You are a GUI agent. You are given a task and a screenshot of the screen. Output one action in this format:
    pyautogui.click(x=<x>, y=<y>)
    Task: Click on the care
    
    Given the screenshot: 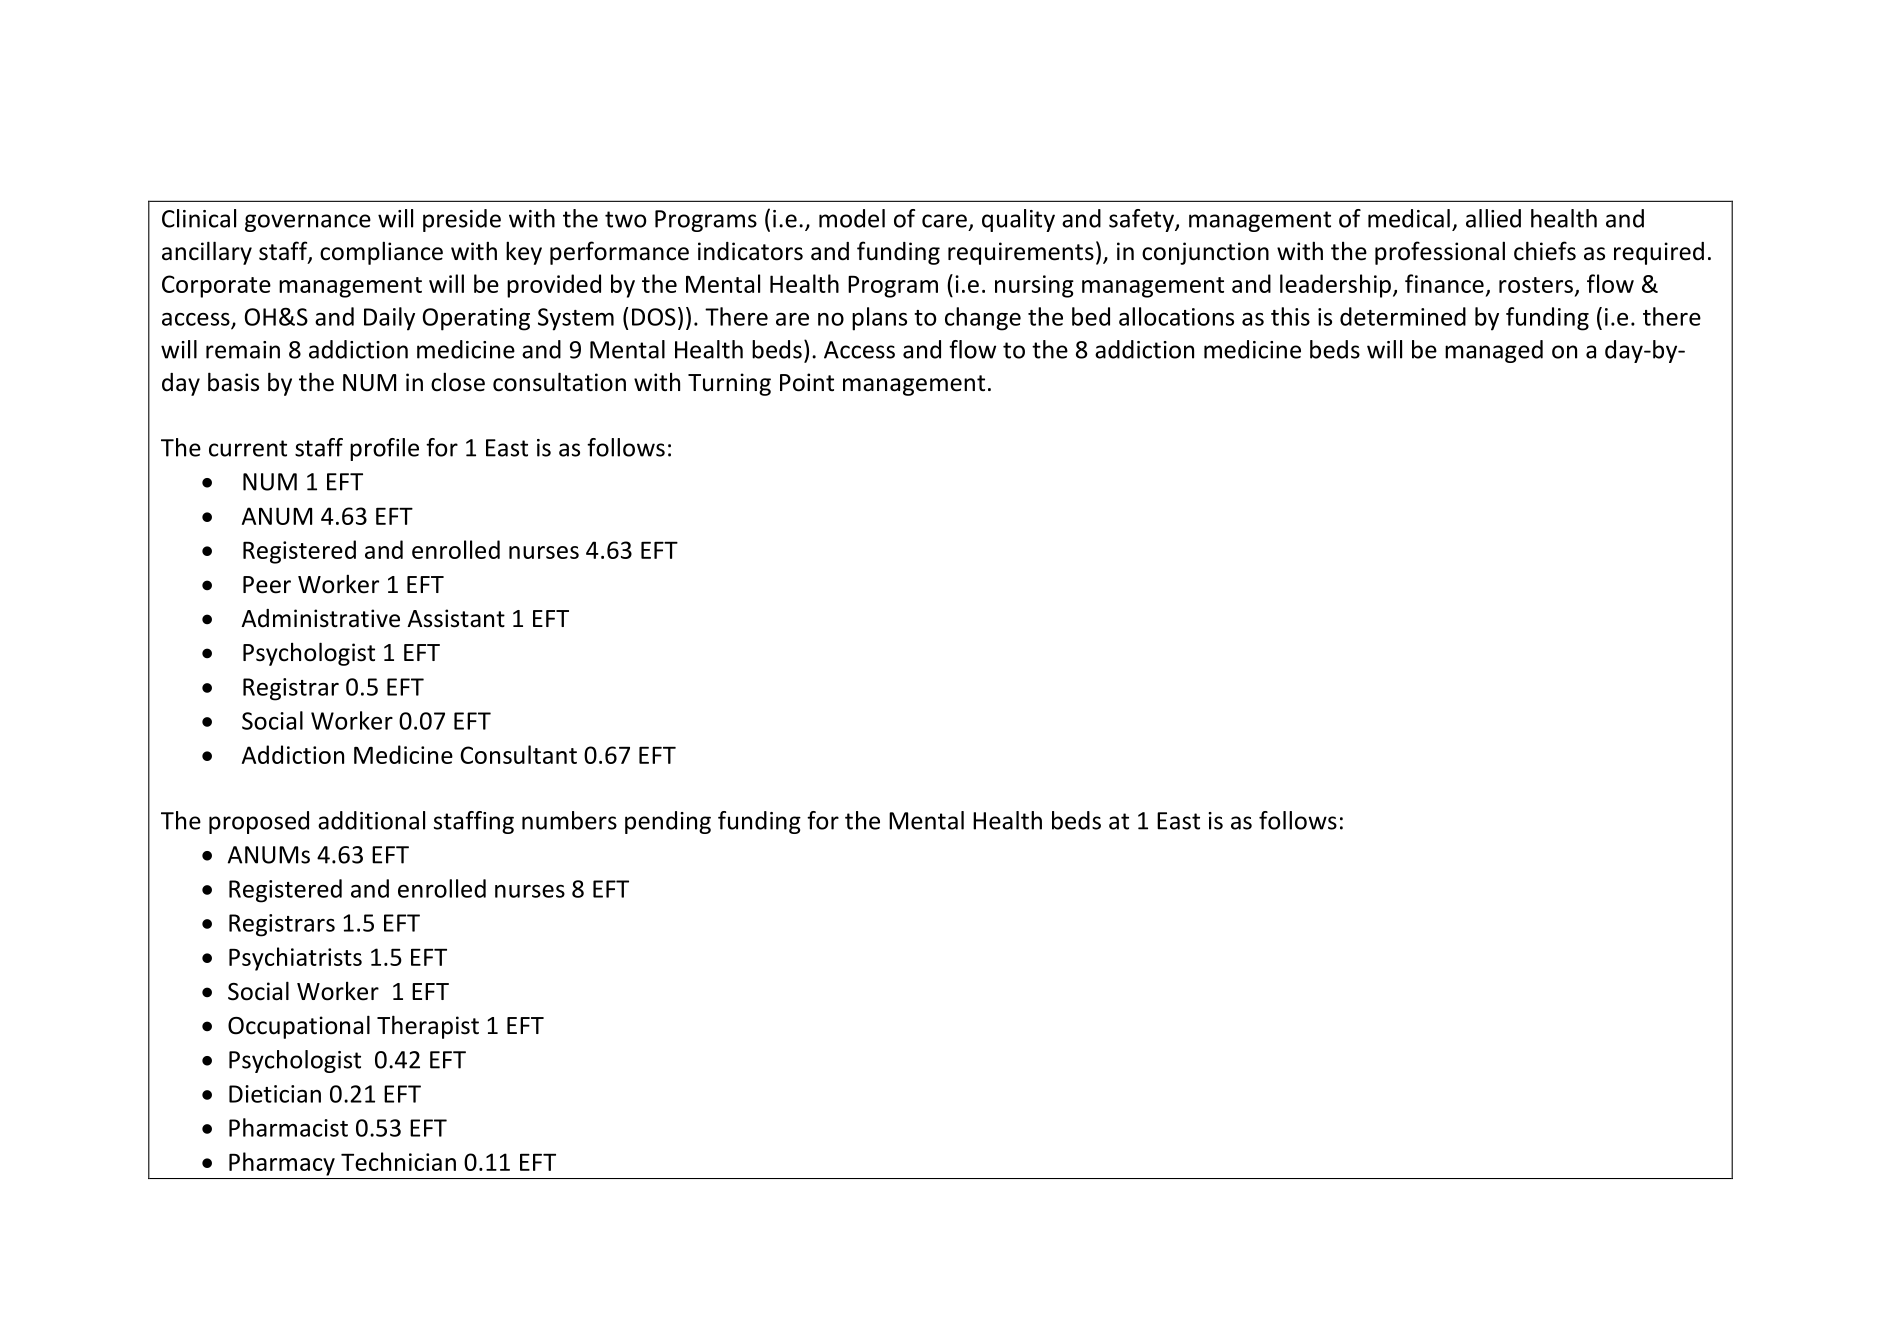 What is the action you would take?
    pyautogui.click(x=944, y=221)
